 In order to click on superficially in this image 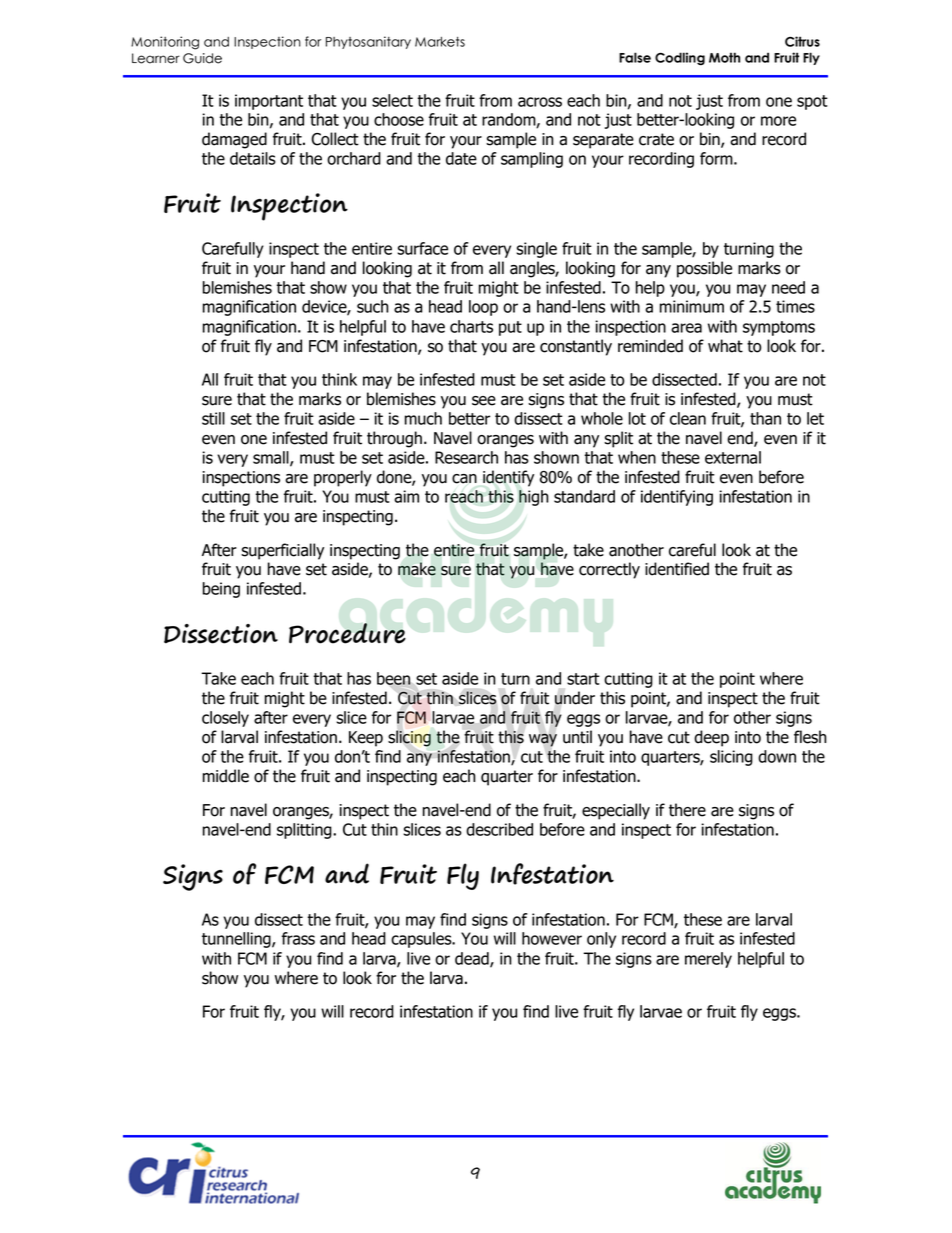, I will do `click(282, 551)`.
